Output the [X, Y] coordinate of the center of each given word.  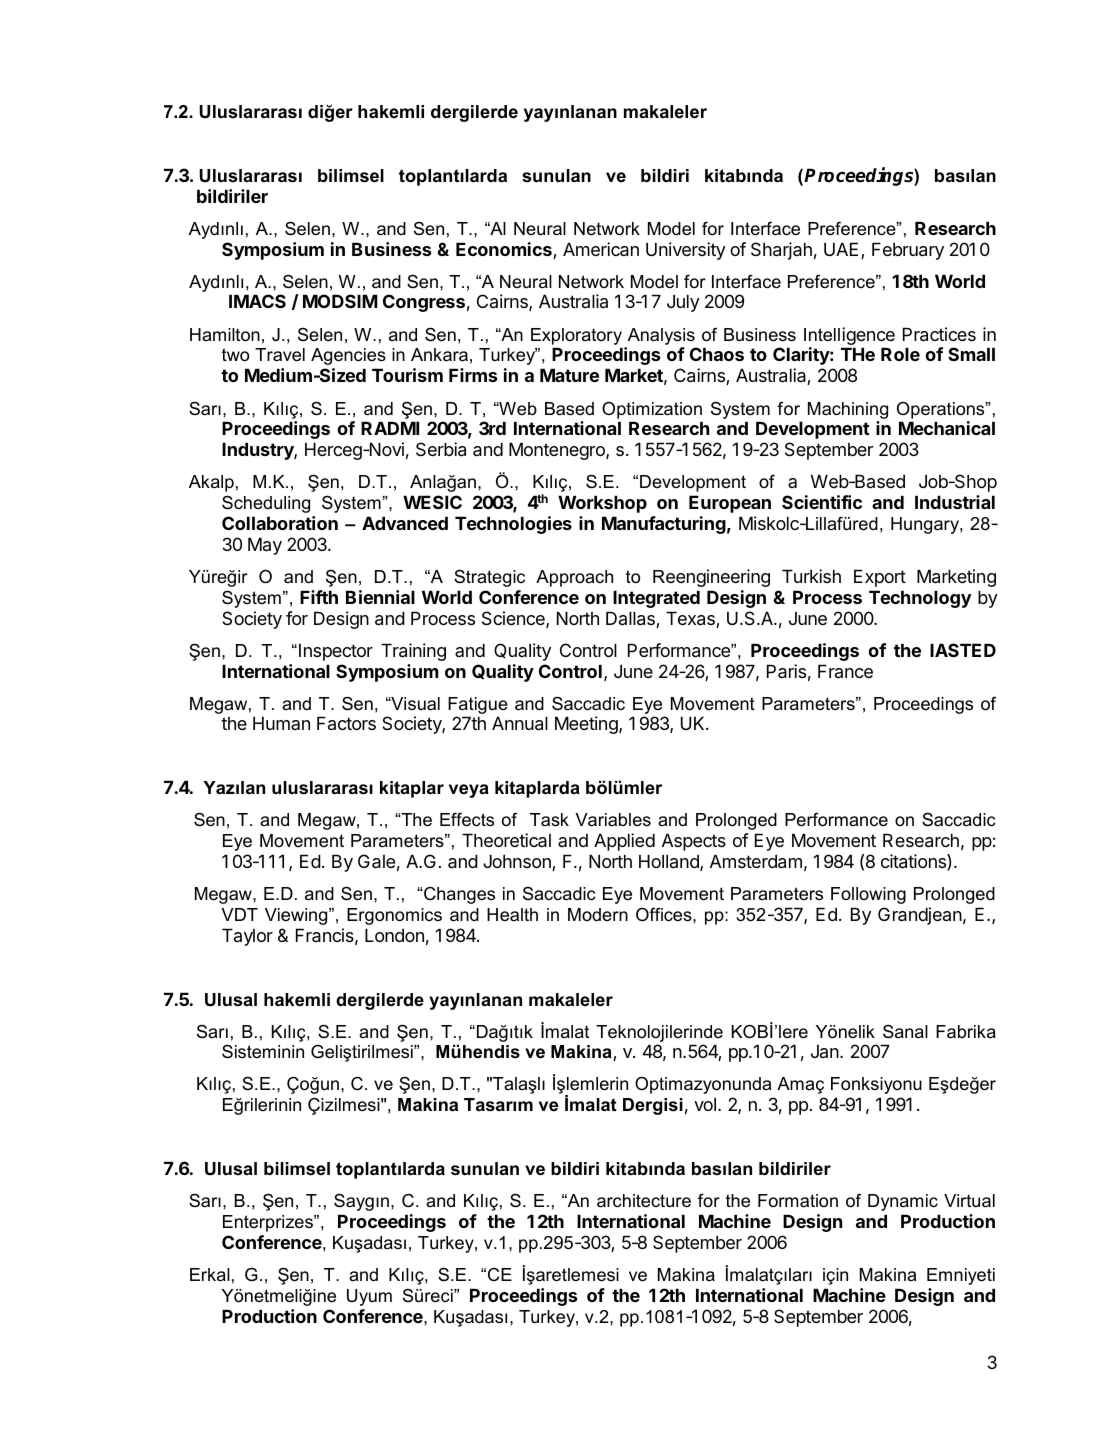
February [908, 251]
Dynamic [903, 1202]
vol [705, 1104]
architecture [644, 1201]
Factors [346, 723]
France [845, 671]
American [601, 249]
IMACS [257, 301]
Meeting [587, 725]
